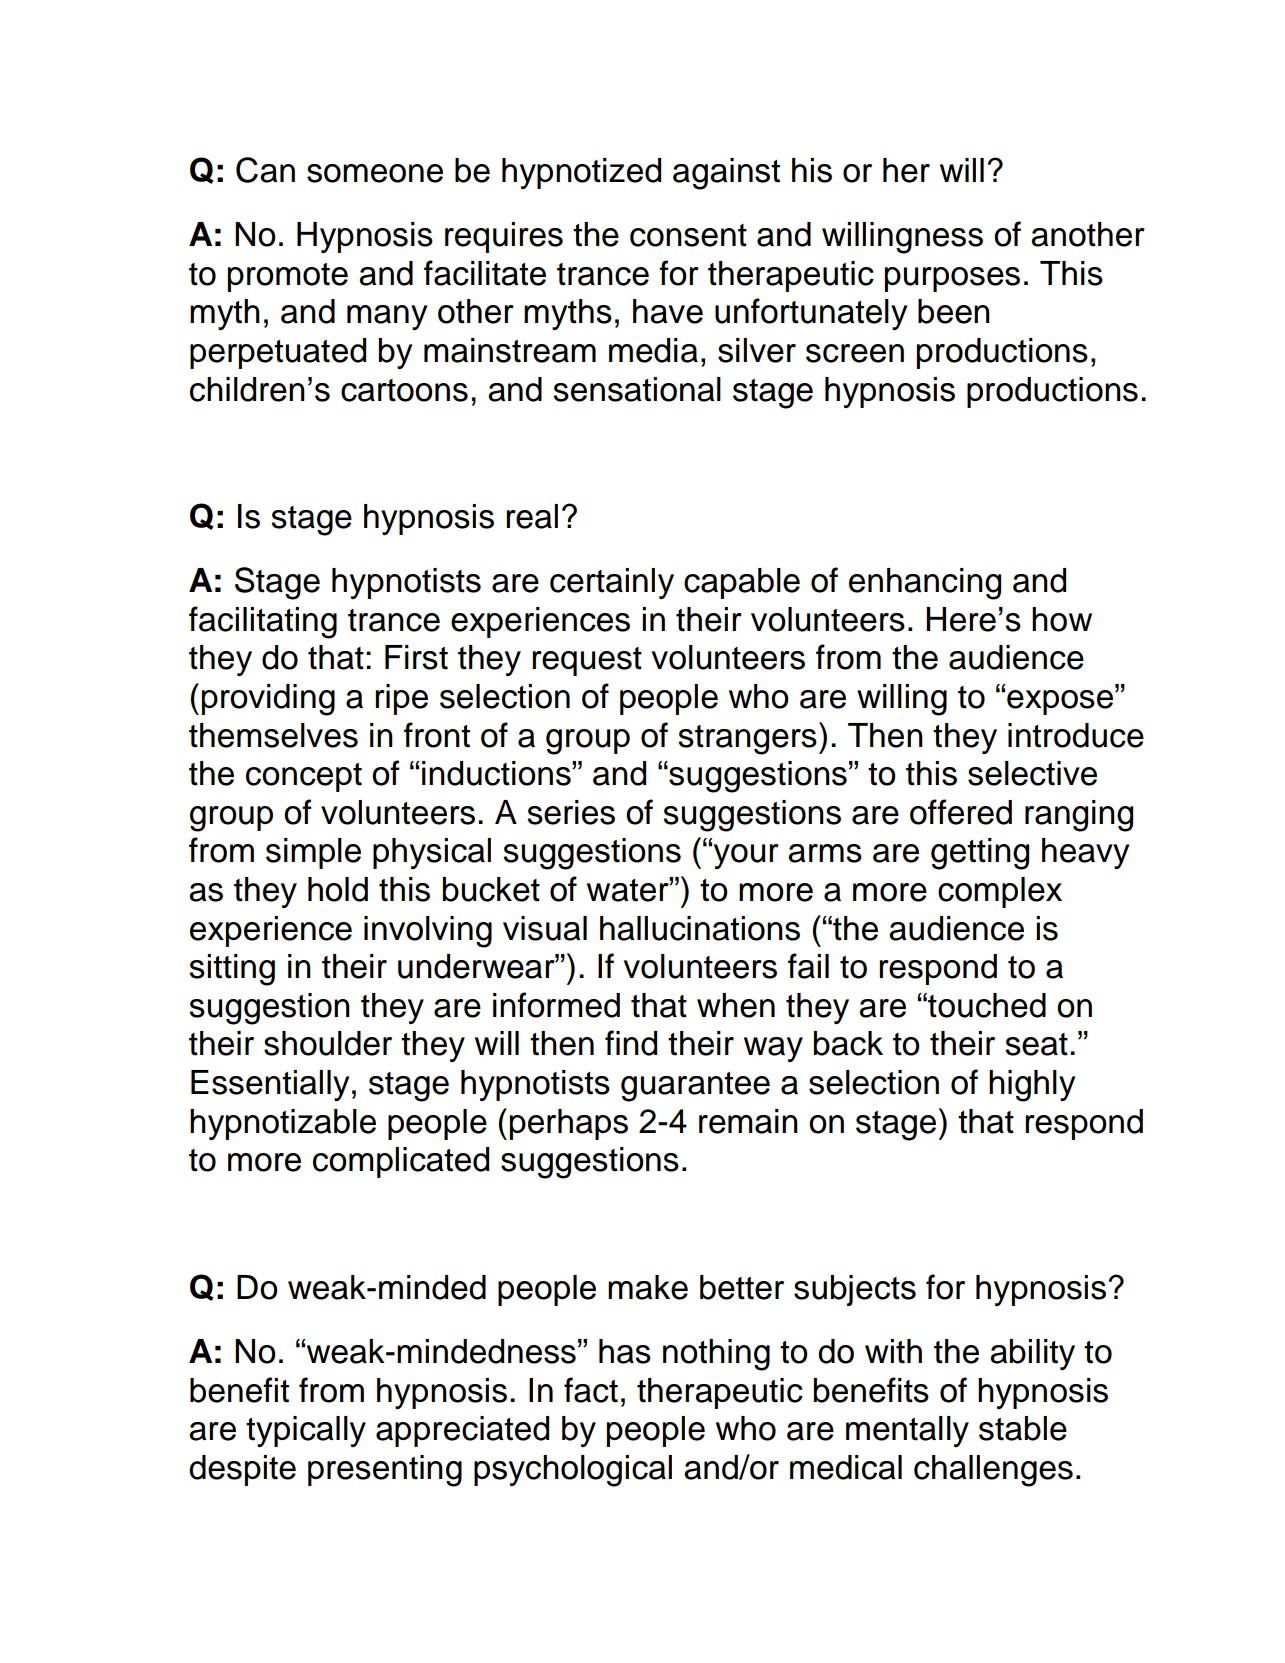  I want to click on consent, so click(688, 235).
